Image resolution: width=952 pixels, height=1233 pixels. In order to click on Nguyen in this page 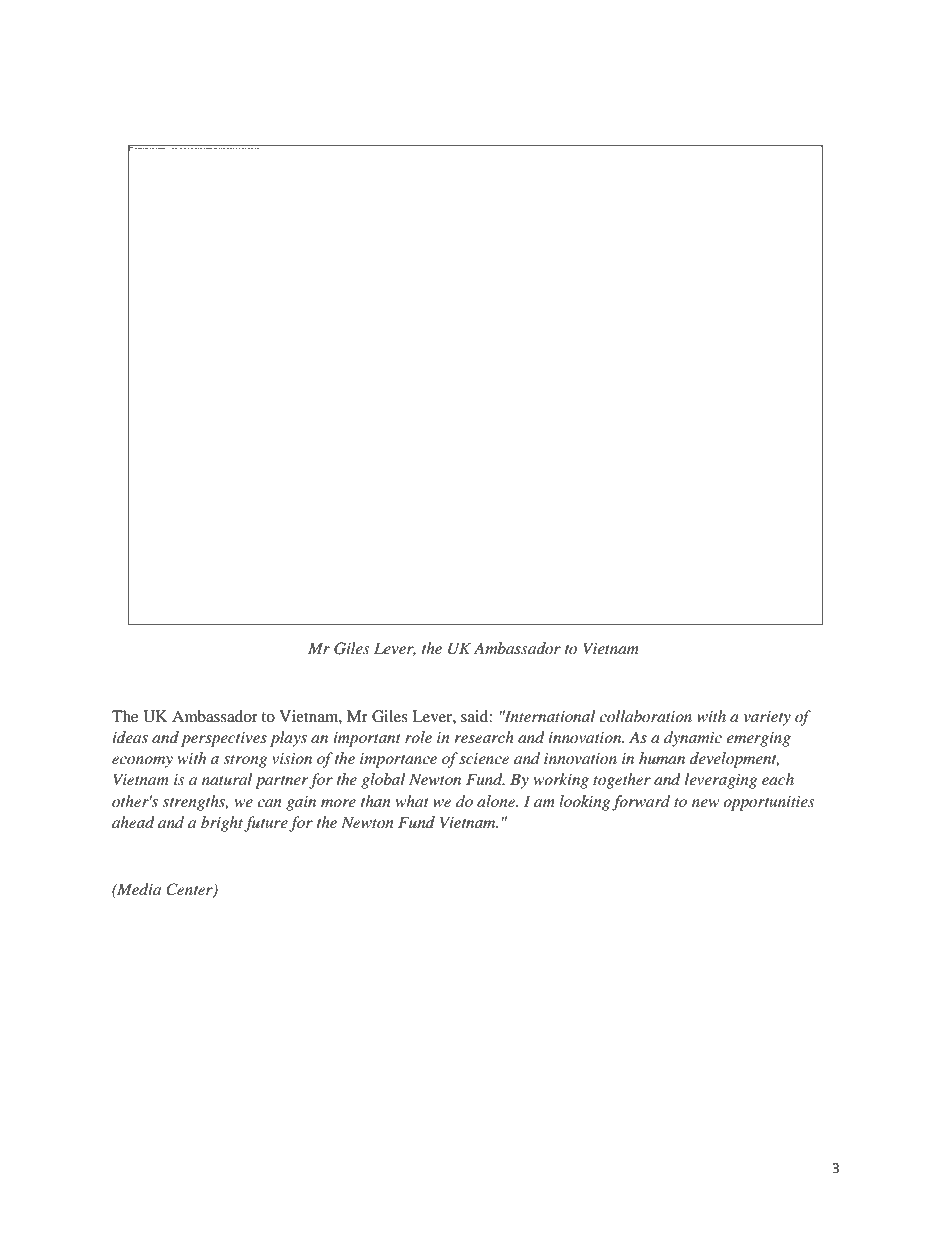, I will do `click(260, 68)`.
